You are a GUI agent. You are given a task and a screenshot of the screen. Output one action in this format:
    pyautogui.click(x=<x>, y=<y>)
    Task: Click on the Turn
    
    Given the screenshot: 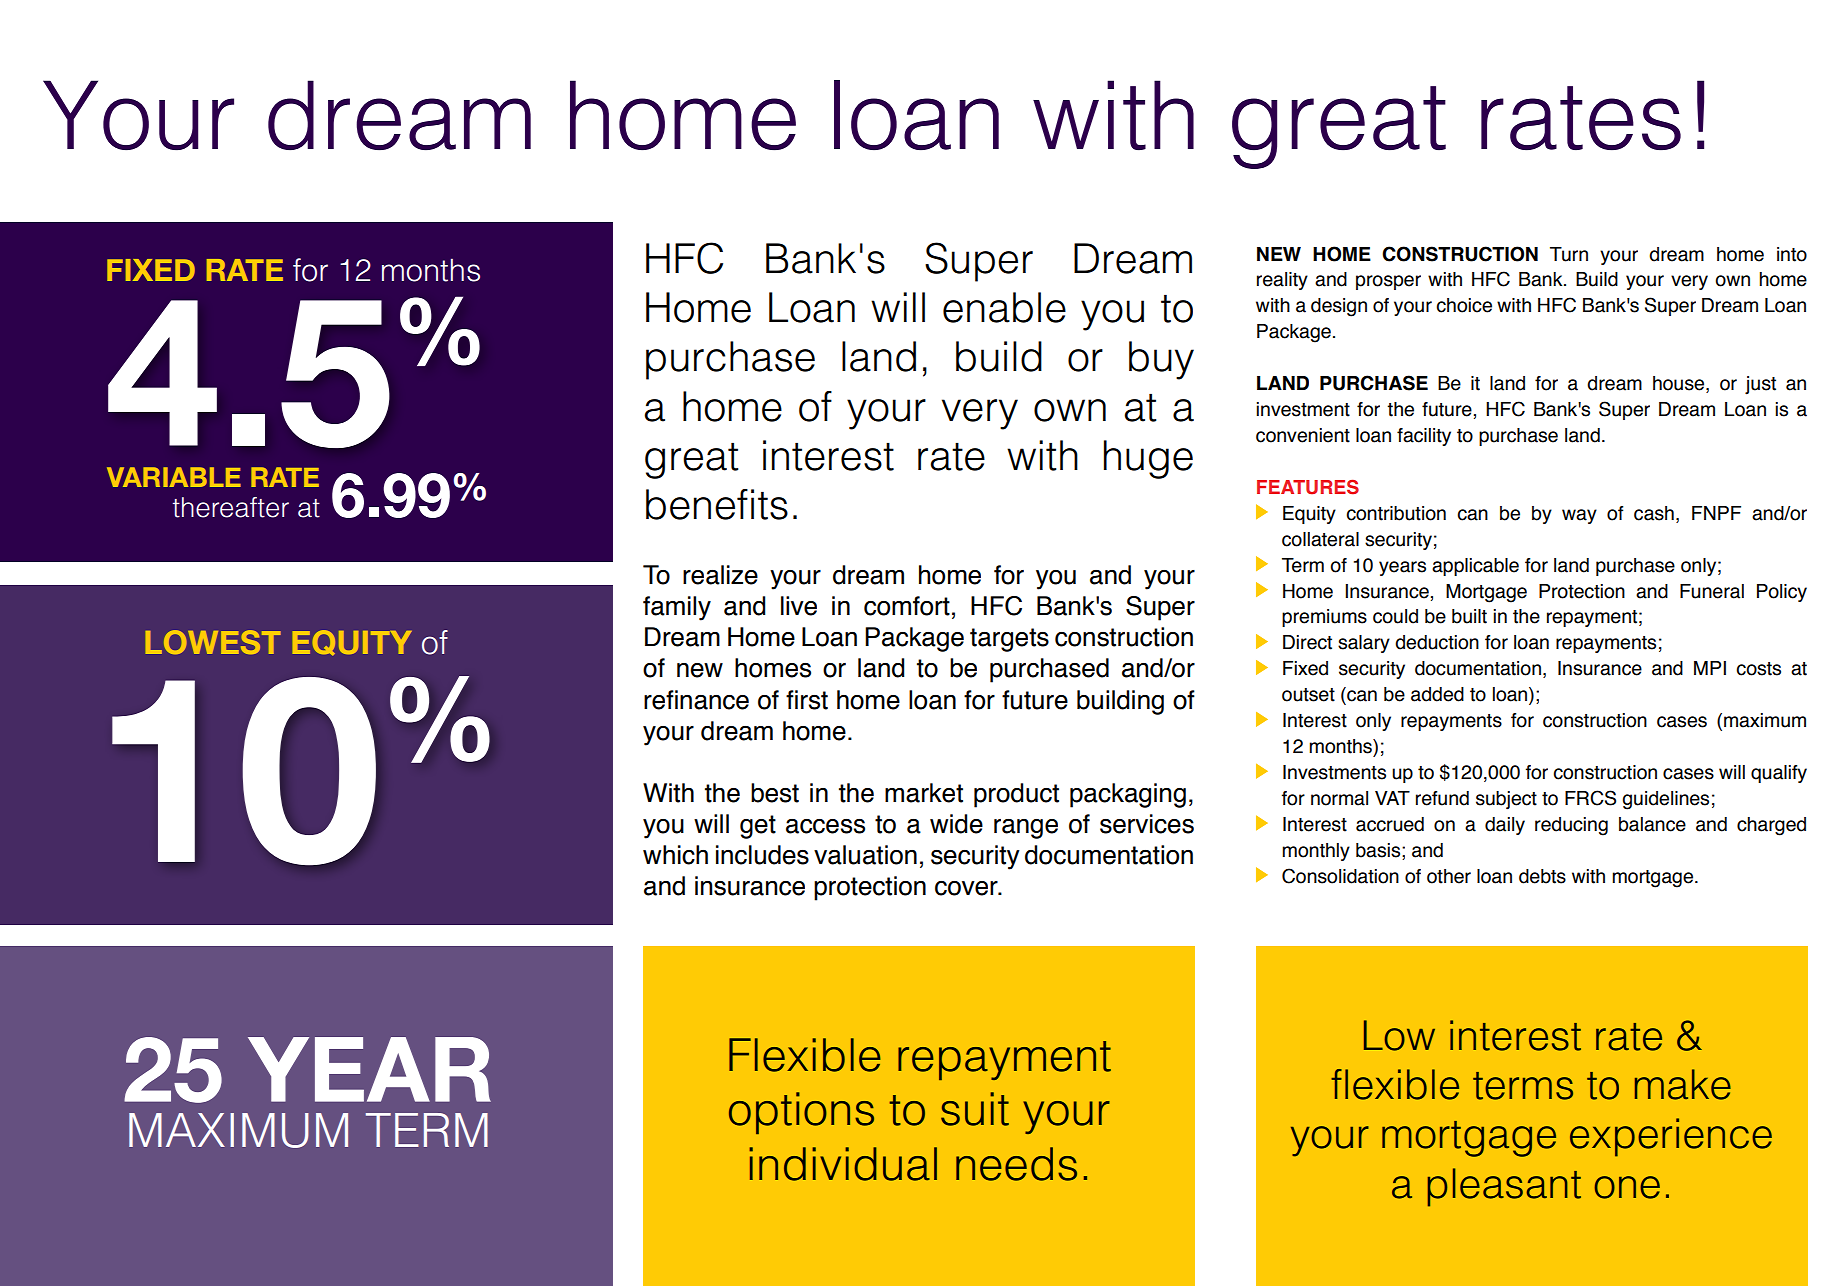 What is the action you would take?
    pyautogui.click(x=1569, y=254)
